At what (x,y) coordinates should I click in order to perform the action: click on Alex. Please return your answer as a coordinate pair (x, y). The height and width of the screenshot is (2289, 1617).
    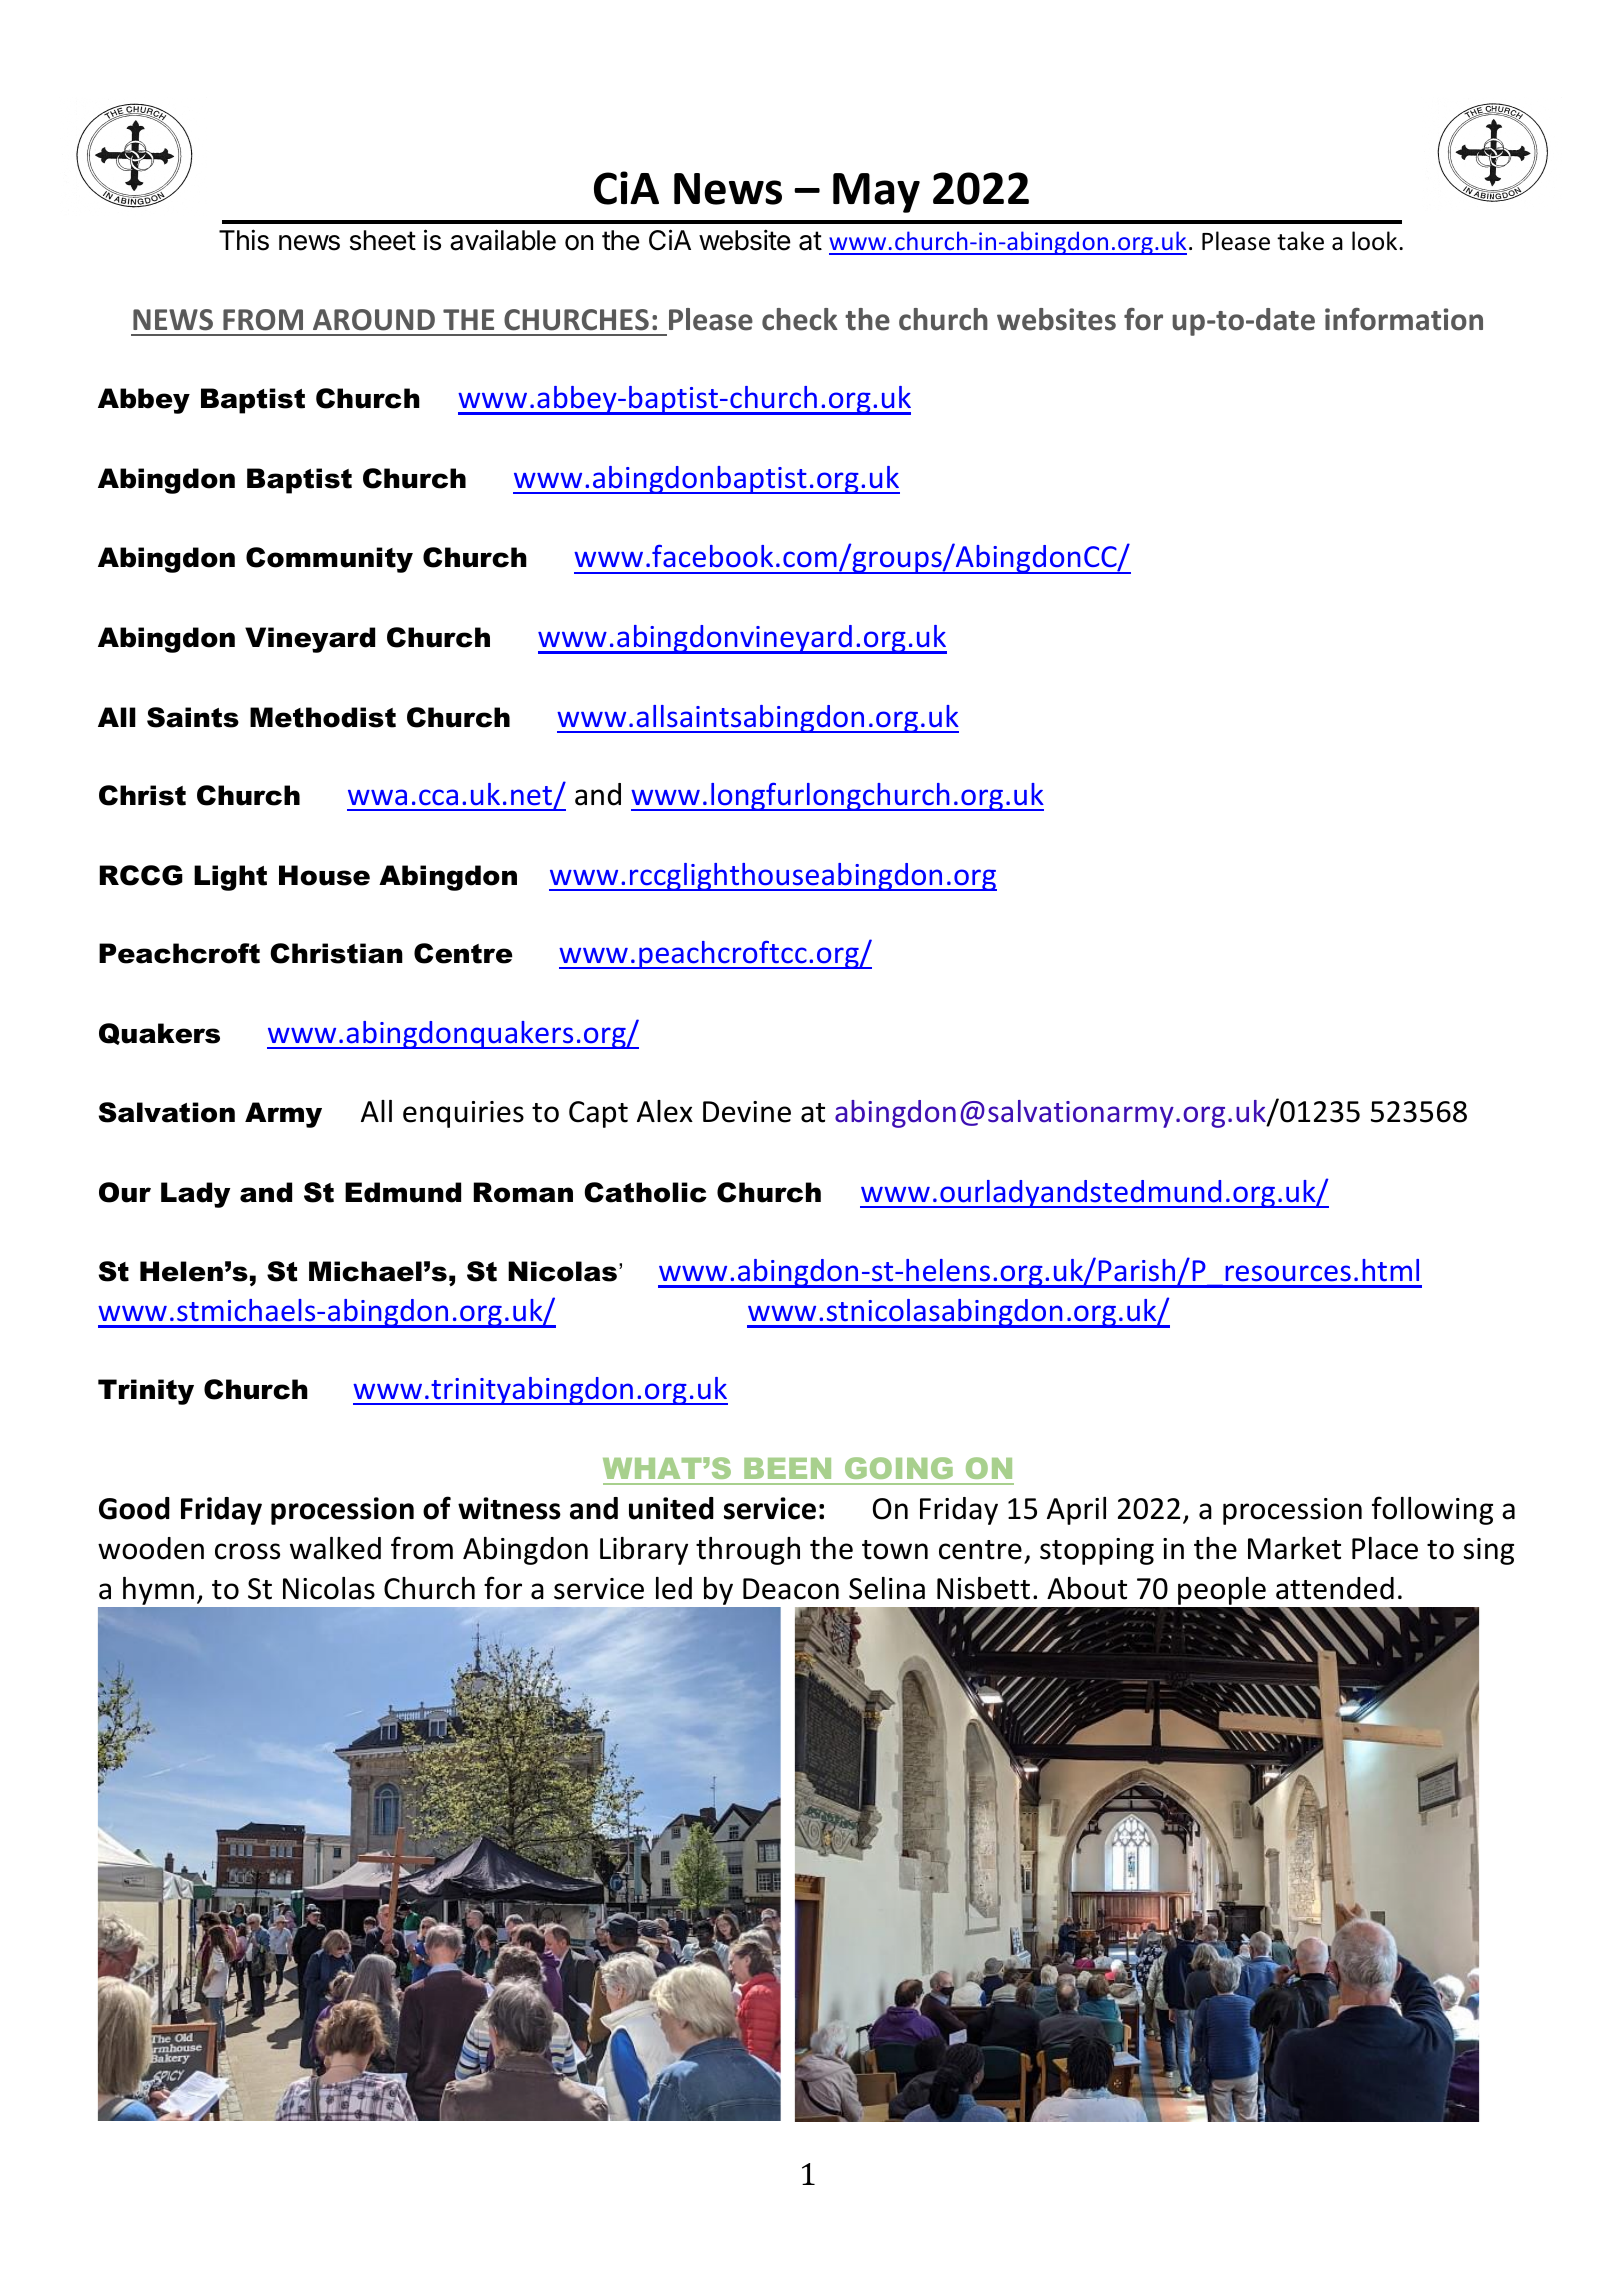
    Looking at the image, I should click on (665, 1111).
